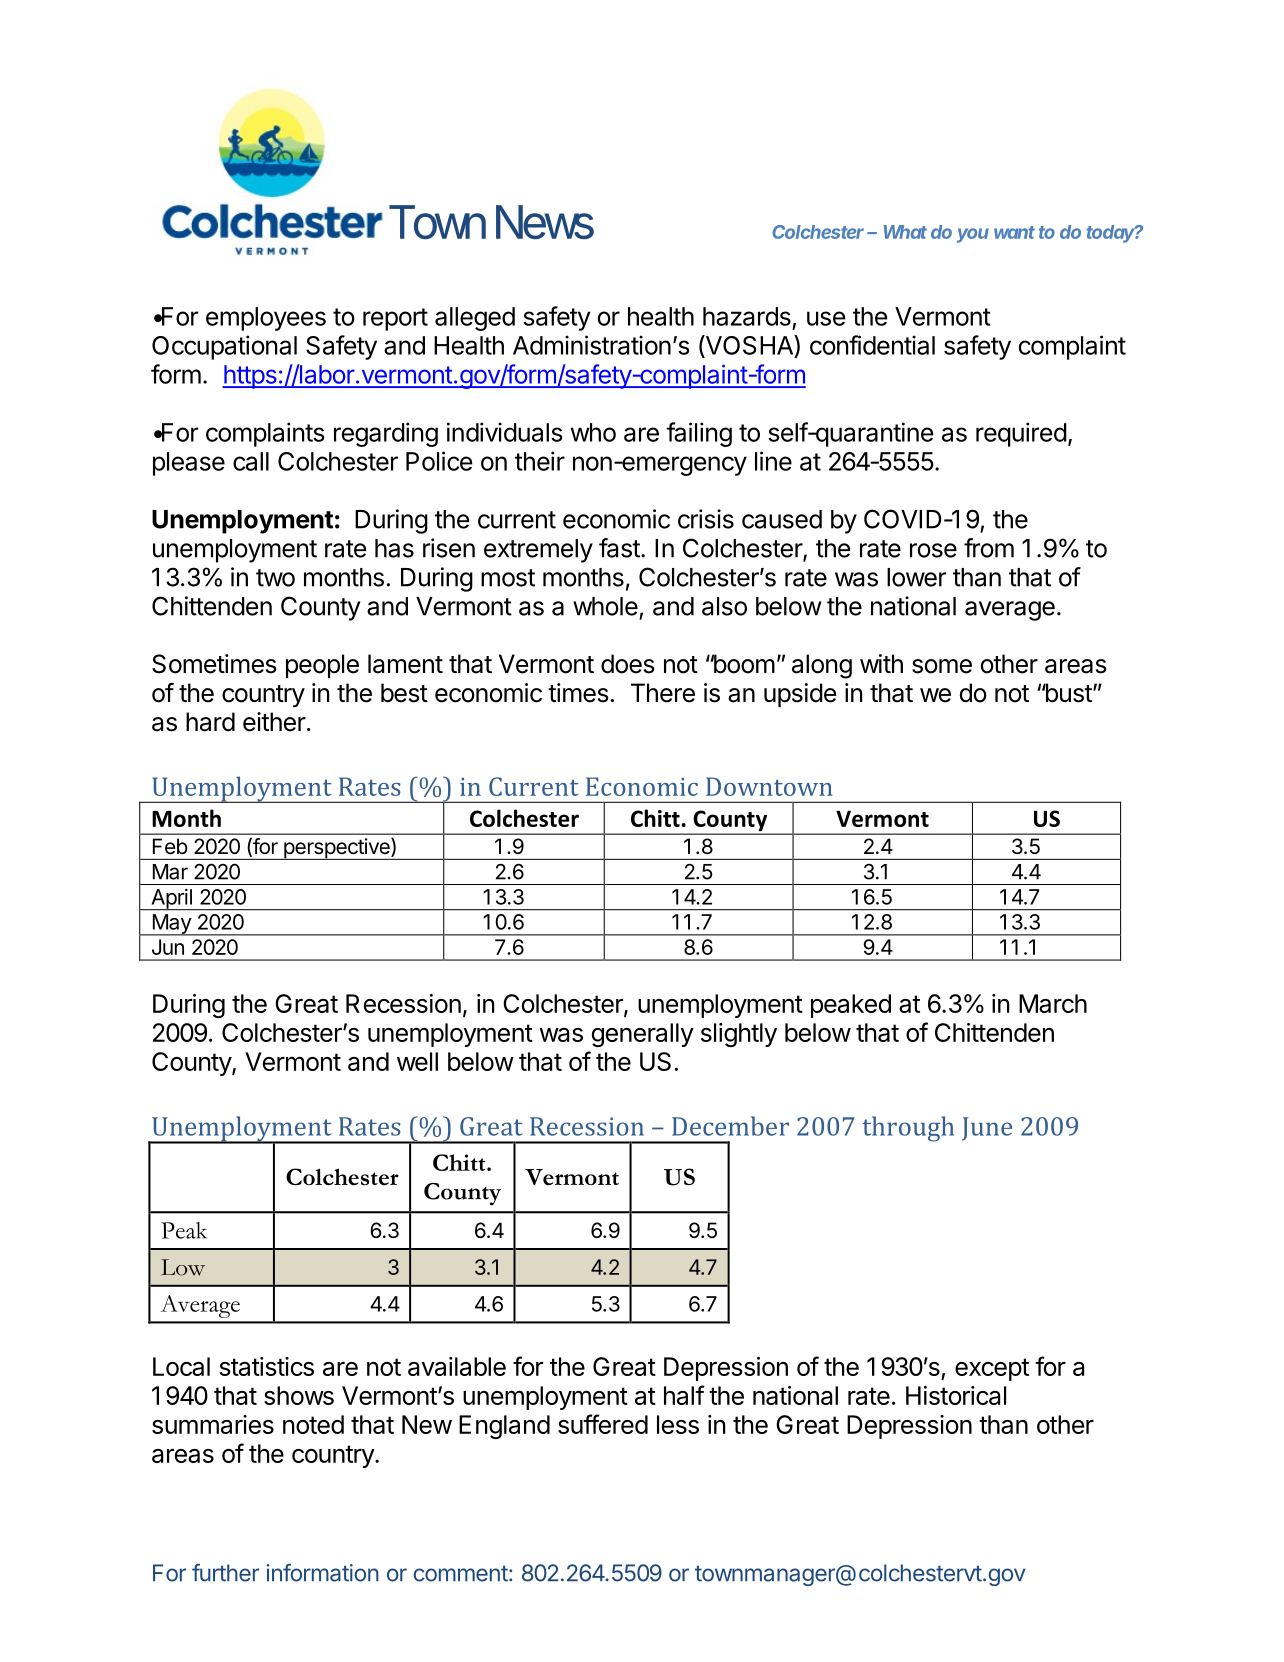 This screenshot has width=1284, height=1662. What do you see at coordinates (266, 1366) in the screenshot?
I see `statistics` at bounding box center [266, 1366].
